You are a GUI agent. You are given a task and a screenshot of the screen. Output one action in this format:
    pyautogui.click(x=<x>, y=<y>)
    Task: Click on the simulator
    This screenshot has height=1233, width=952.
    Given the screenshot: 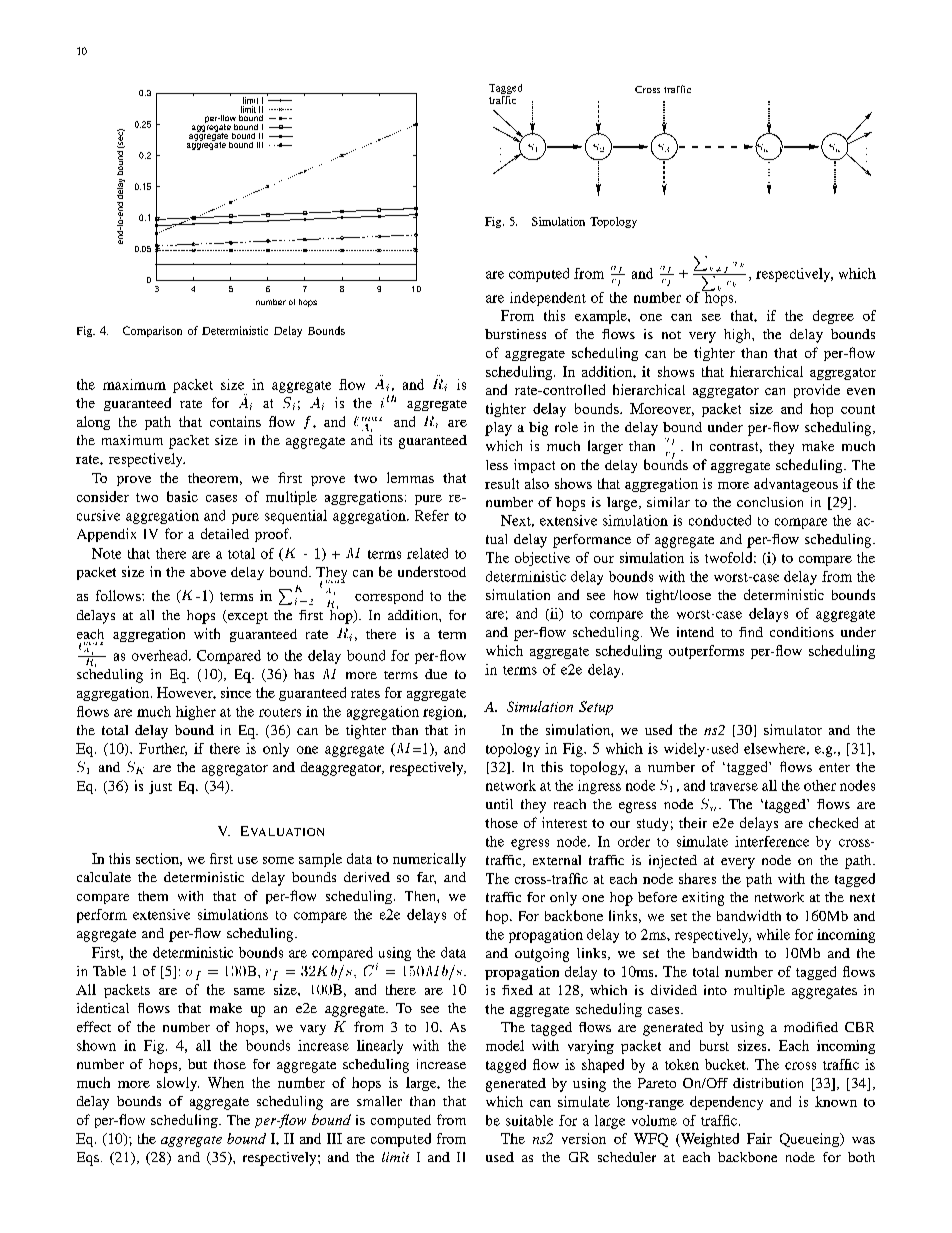 What is the action you would take?
    pyautogui.click(x=793, y=729)
